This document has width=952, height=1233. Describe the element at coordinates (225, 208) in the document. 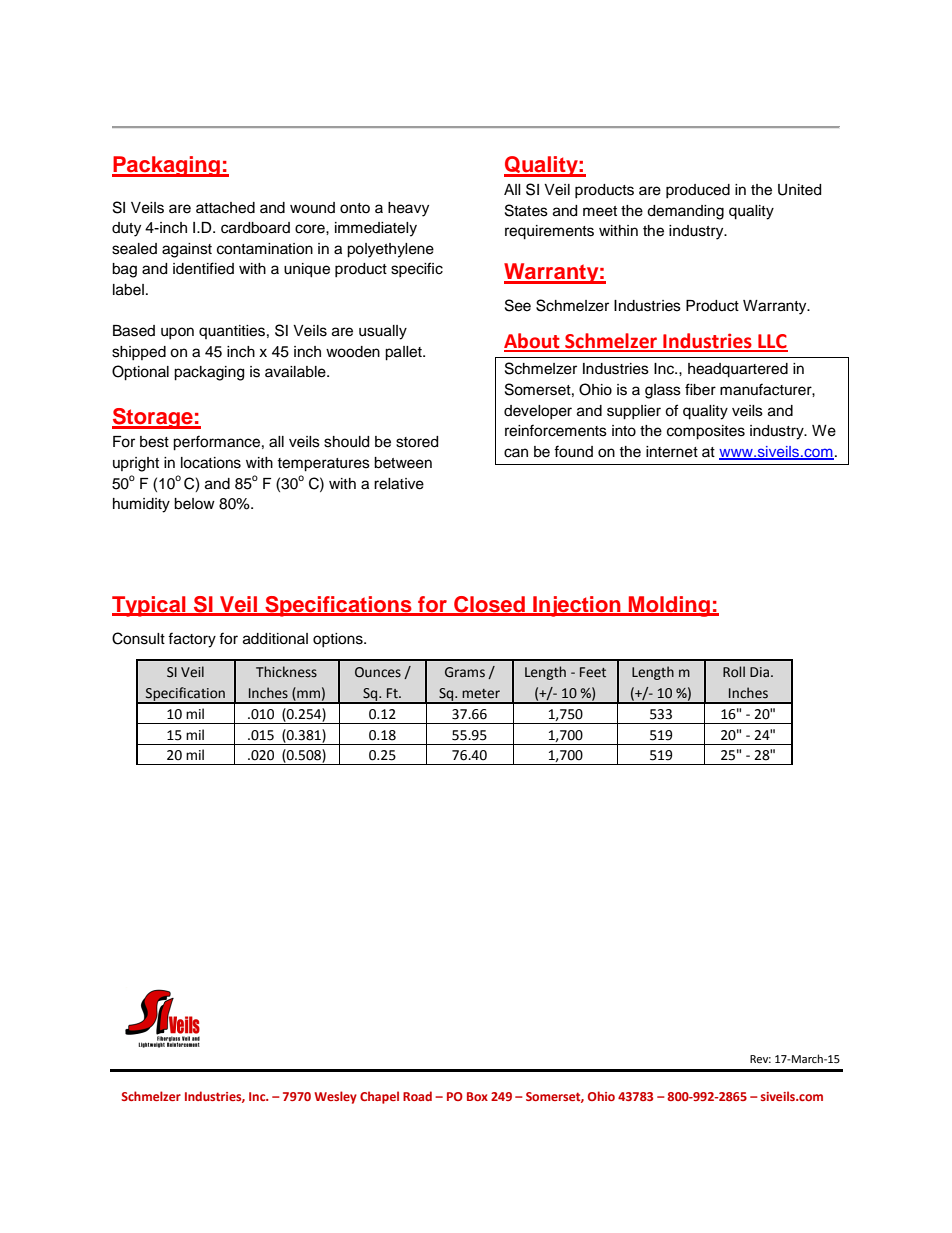

I see `attached` at that location.
